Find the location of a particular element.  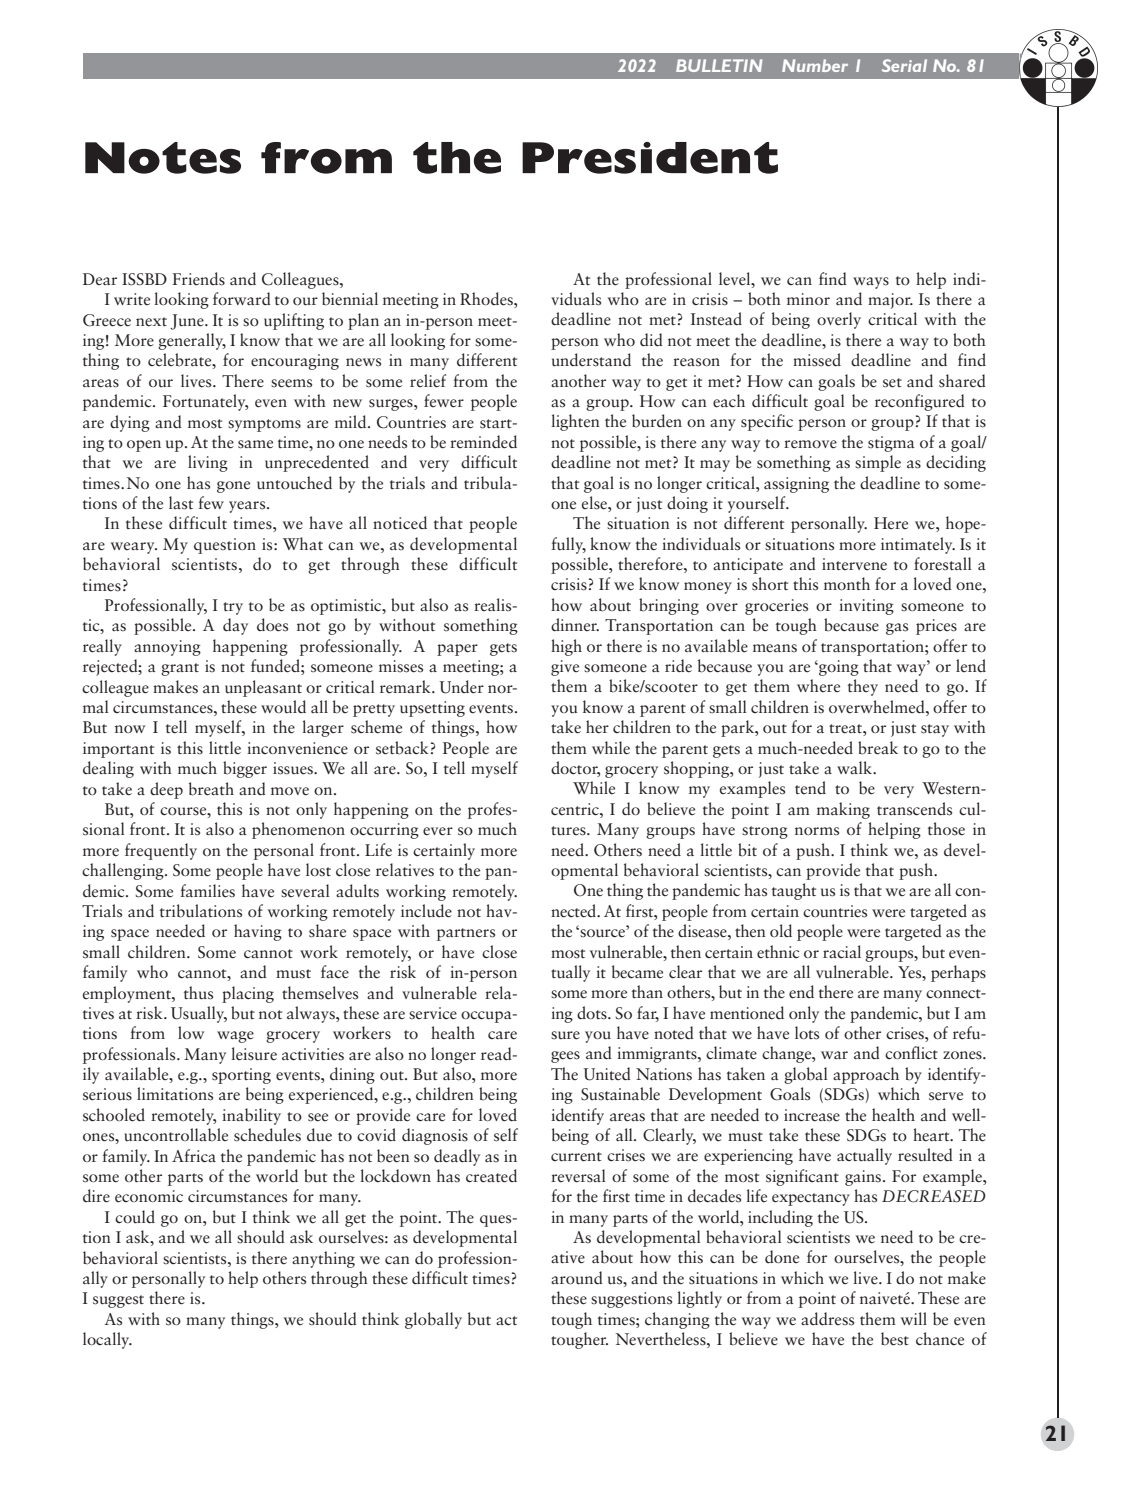

they is located at coordinates (863, 687).
